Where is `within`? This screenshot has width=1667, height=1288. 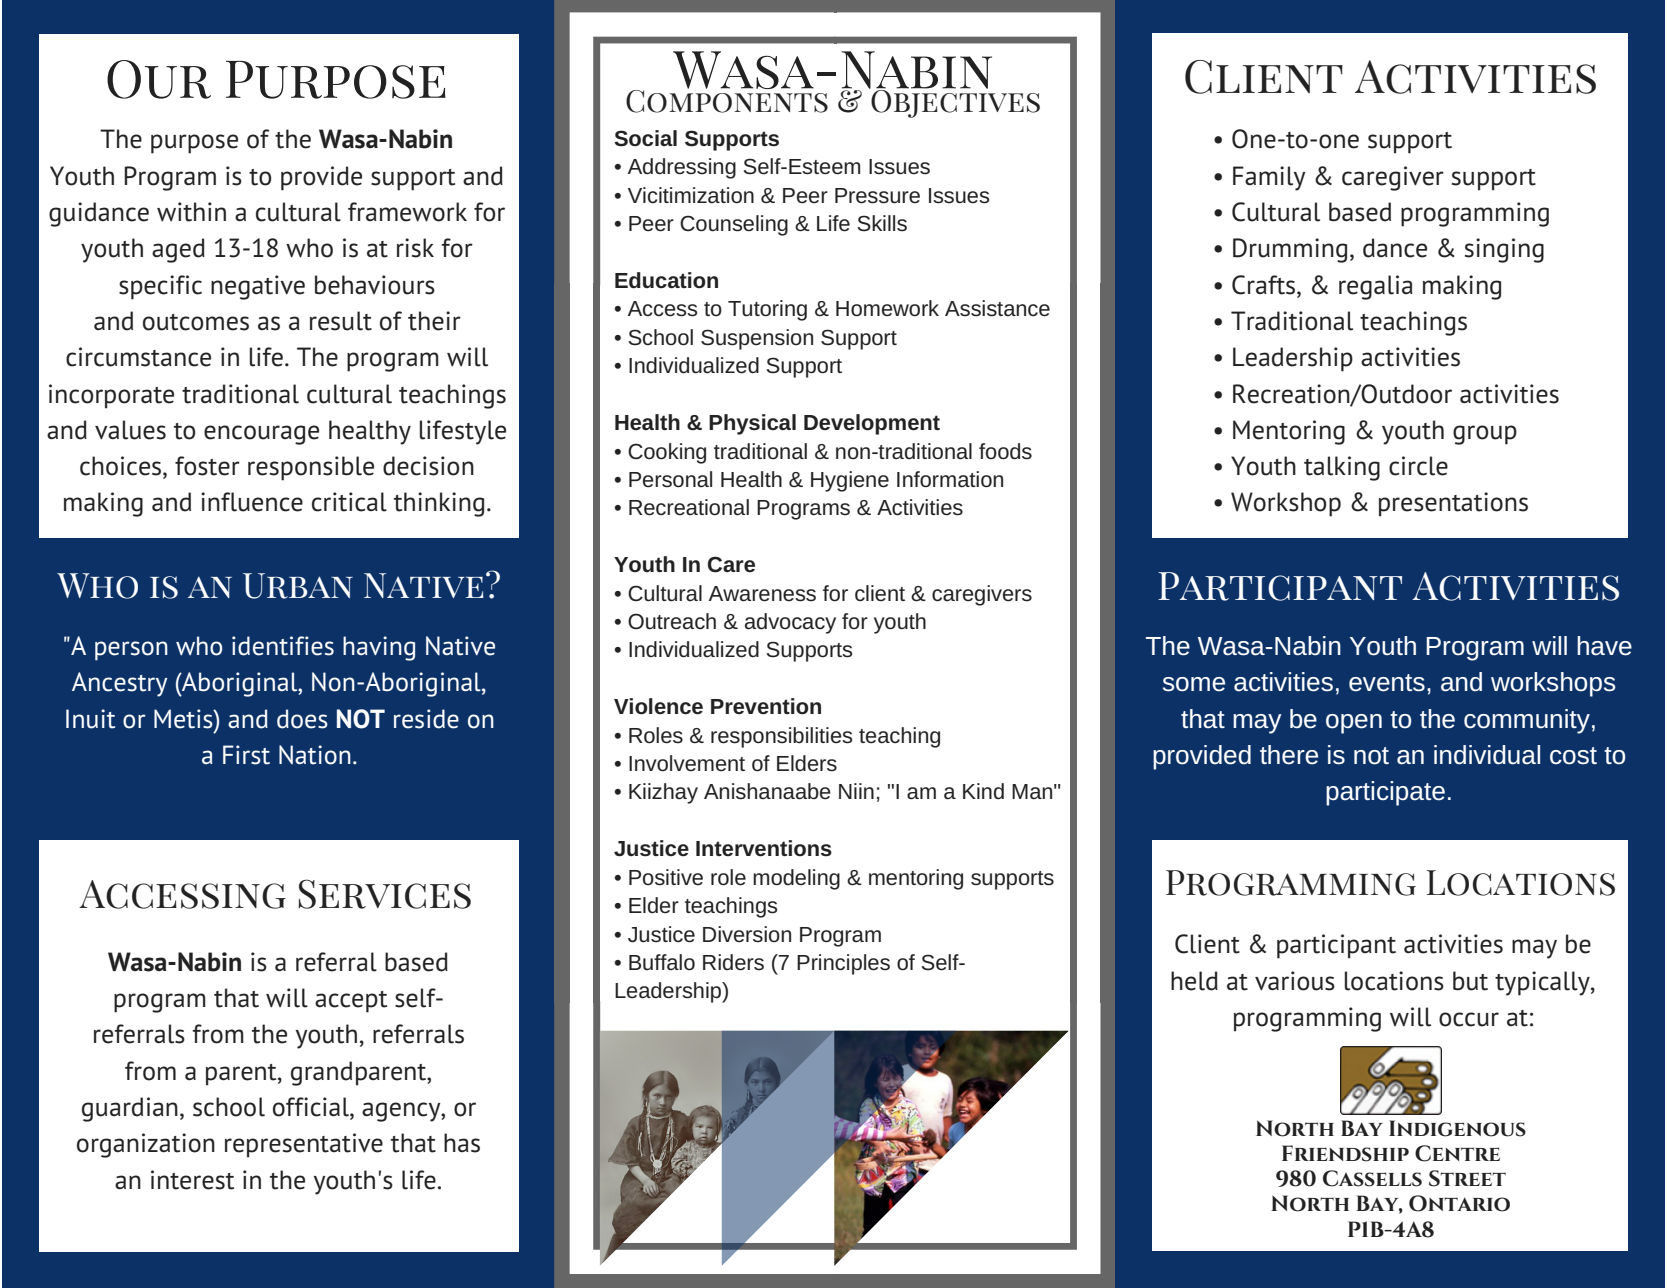
within is located at coordinates (191, 212).
